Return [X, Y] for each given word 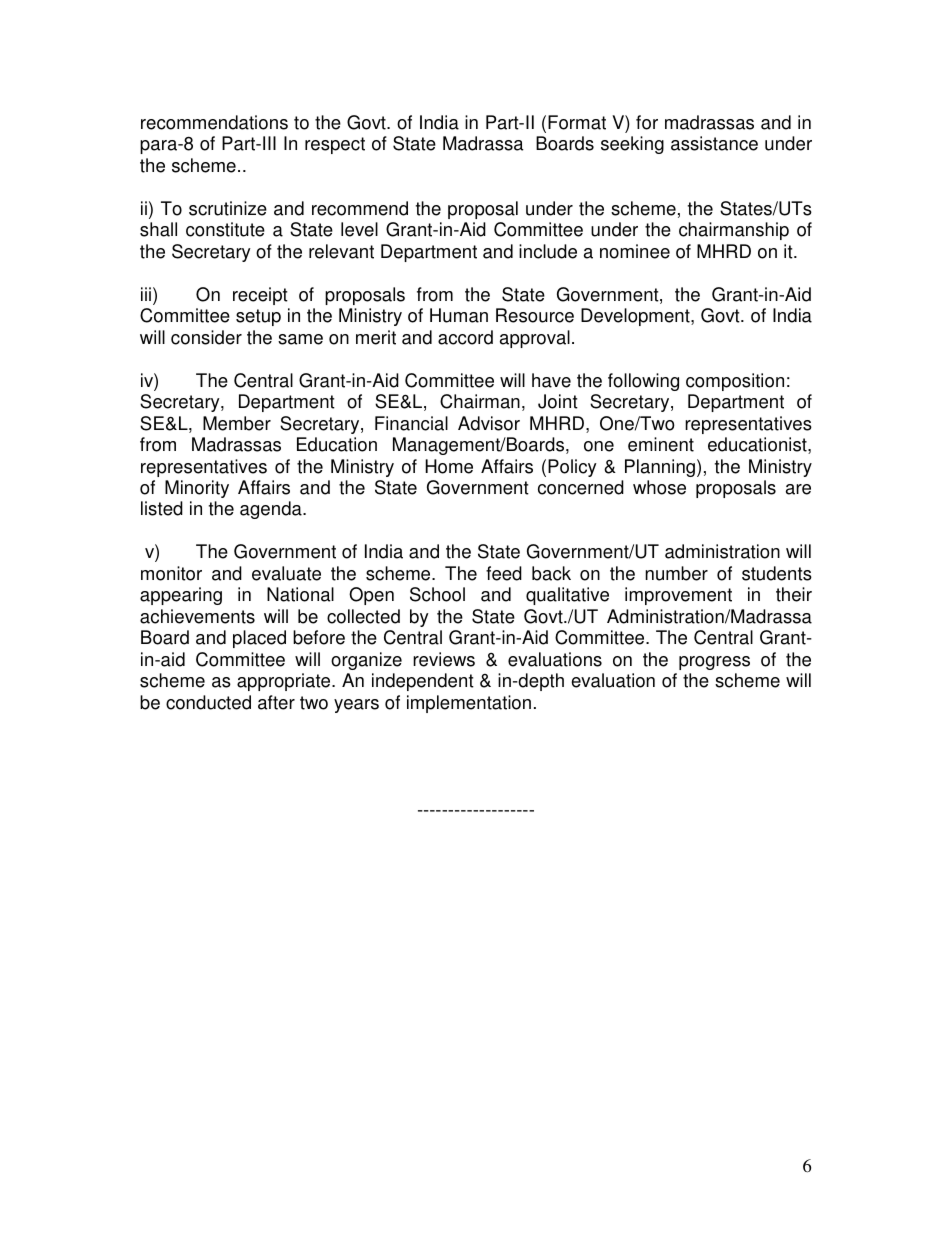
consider [206, 337]
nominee [635, 251]
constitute [225, 229]
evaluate [286, 573]
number [676, 573]
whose [659, 487]
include [548, 251]
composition [735, 382]
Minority [197, 489]
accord [465, 337]
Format [577, 122]
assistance [714, 143]
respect [335, 145]
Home [449, 466]
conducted [208, 702]
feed [504, 573]
